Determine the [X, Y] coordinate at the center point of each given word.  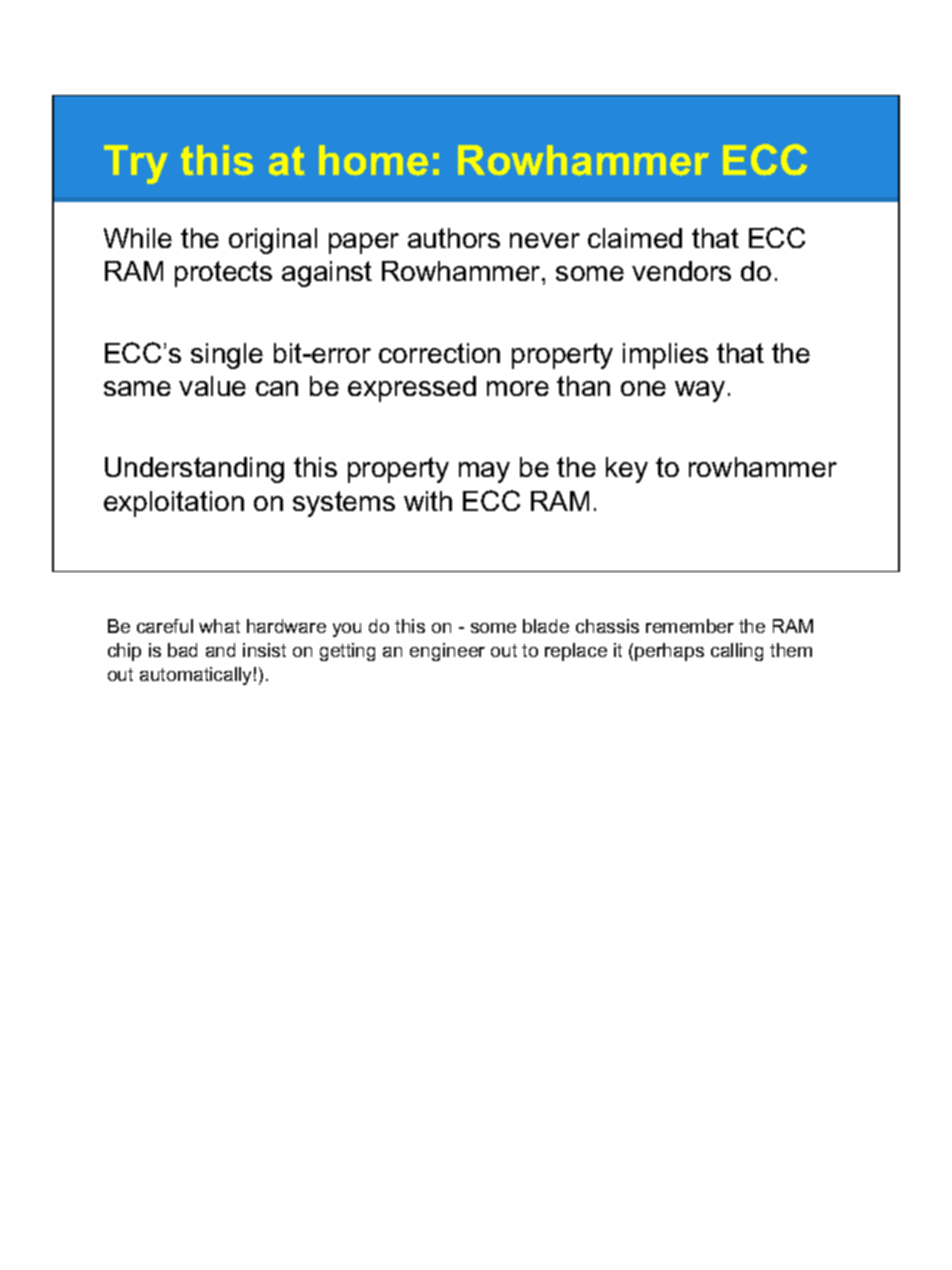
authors [454, 238]
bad [182, 650]
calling [737, 652]
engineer [447, 652]
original [273, 241]
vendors [681, 271]
